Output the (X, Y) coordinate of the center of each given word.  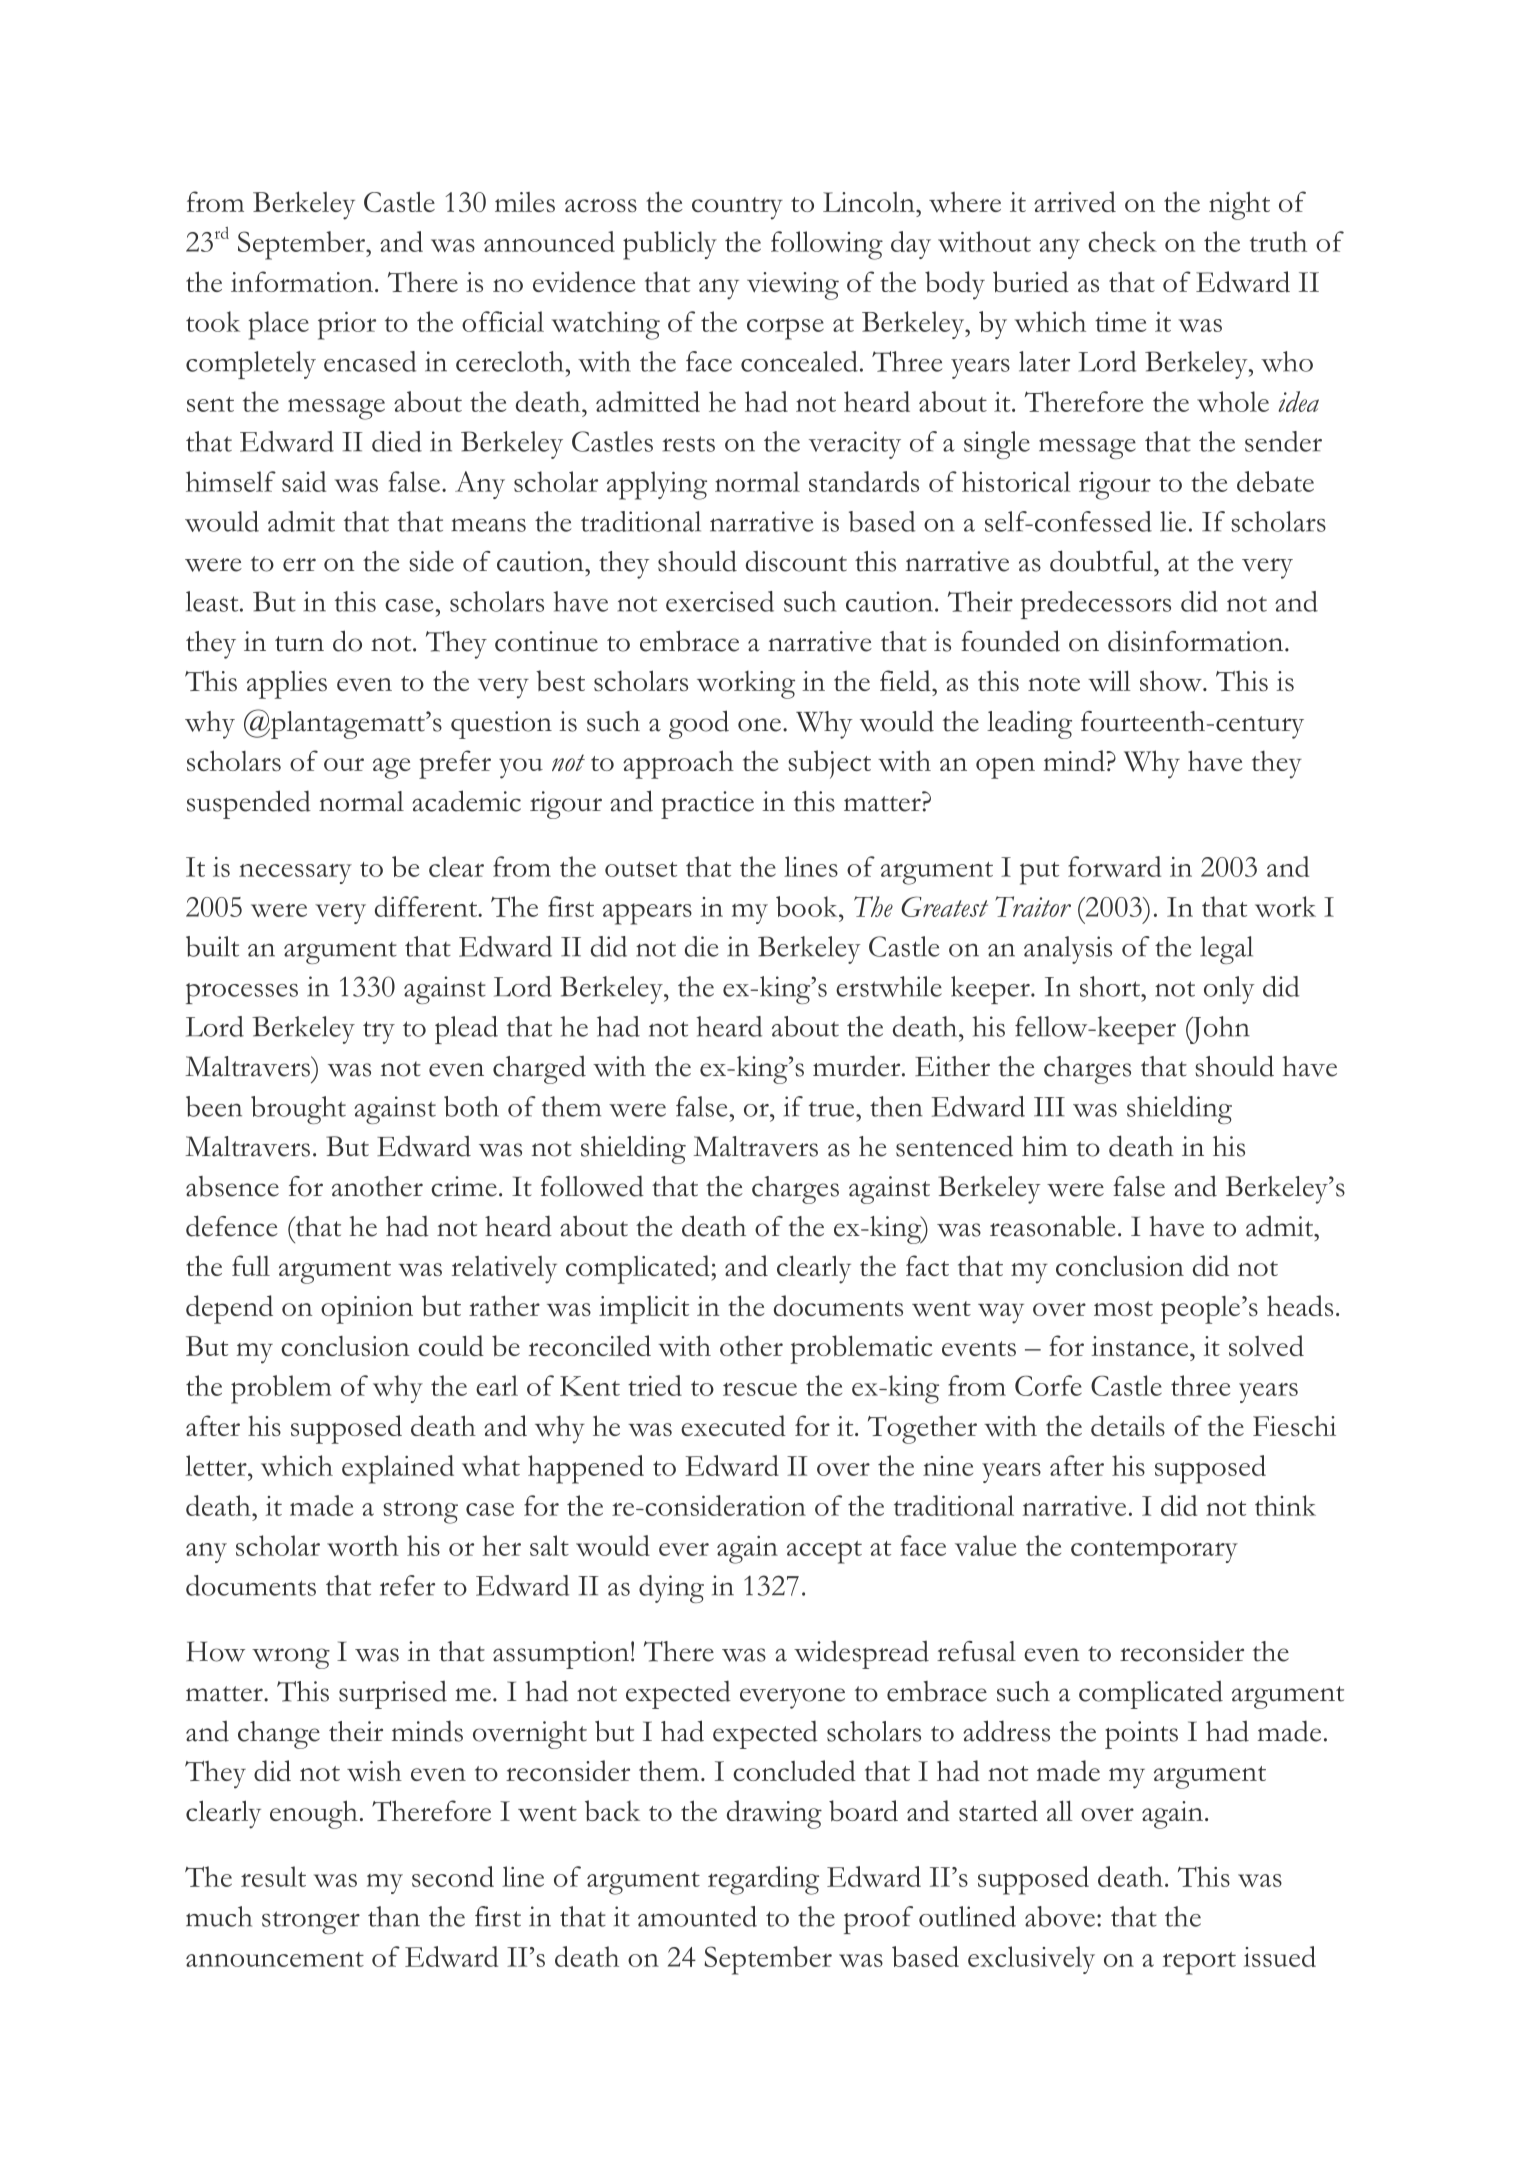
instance (1140, 1346)
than (394, 1916)
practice (707, 805)
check (1122, 241)
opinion (367, 1310)
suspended (249, 804)
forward (1114, 866)
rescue (760, 1389)
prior (347, 326)
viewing (793, 286)
